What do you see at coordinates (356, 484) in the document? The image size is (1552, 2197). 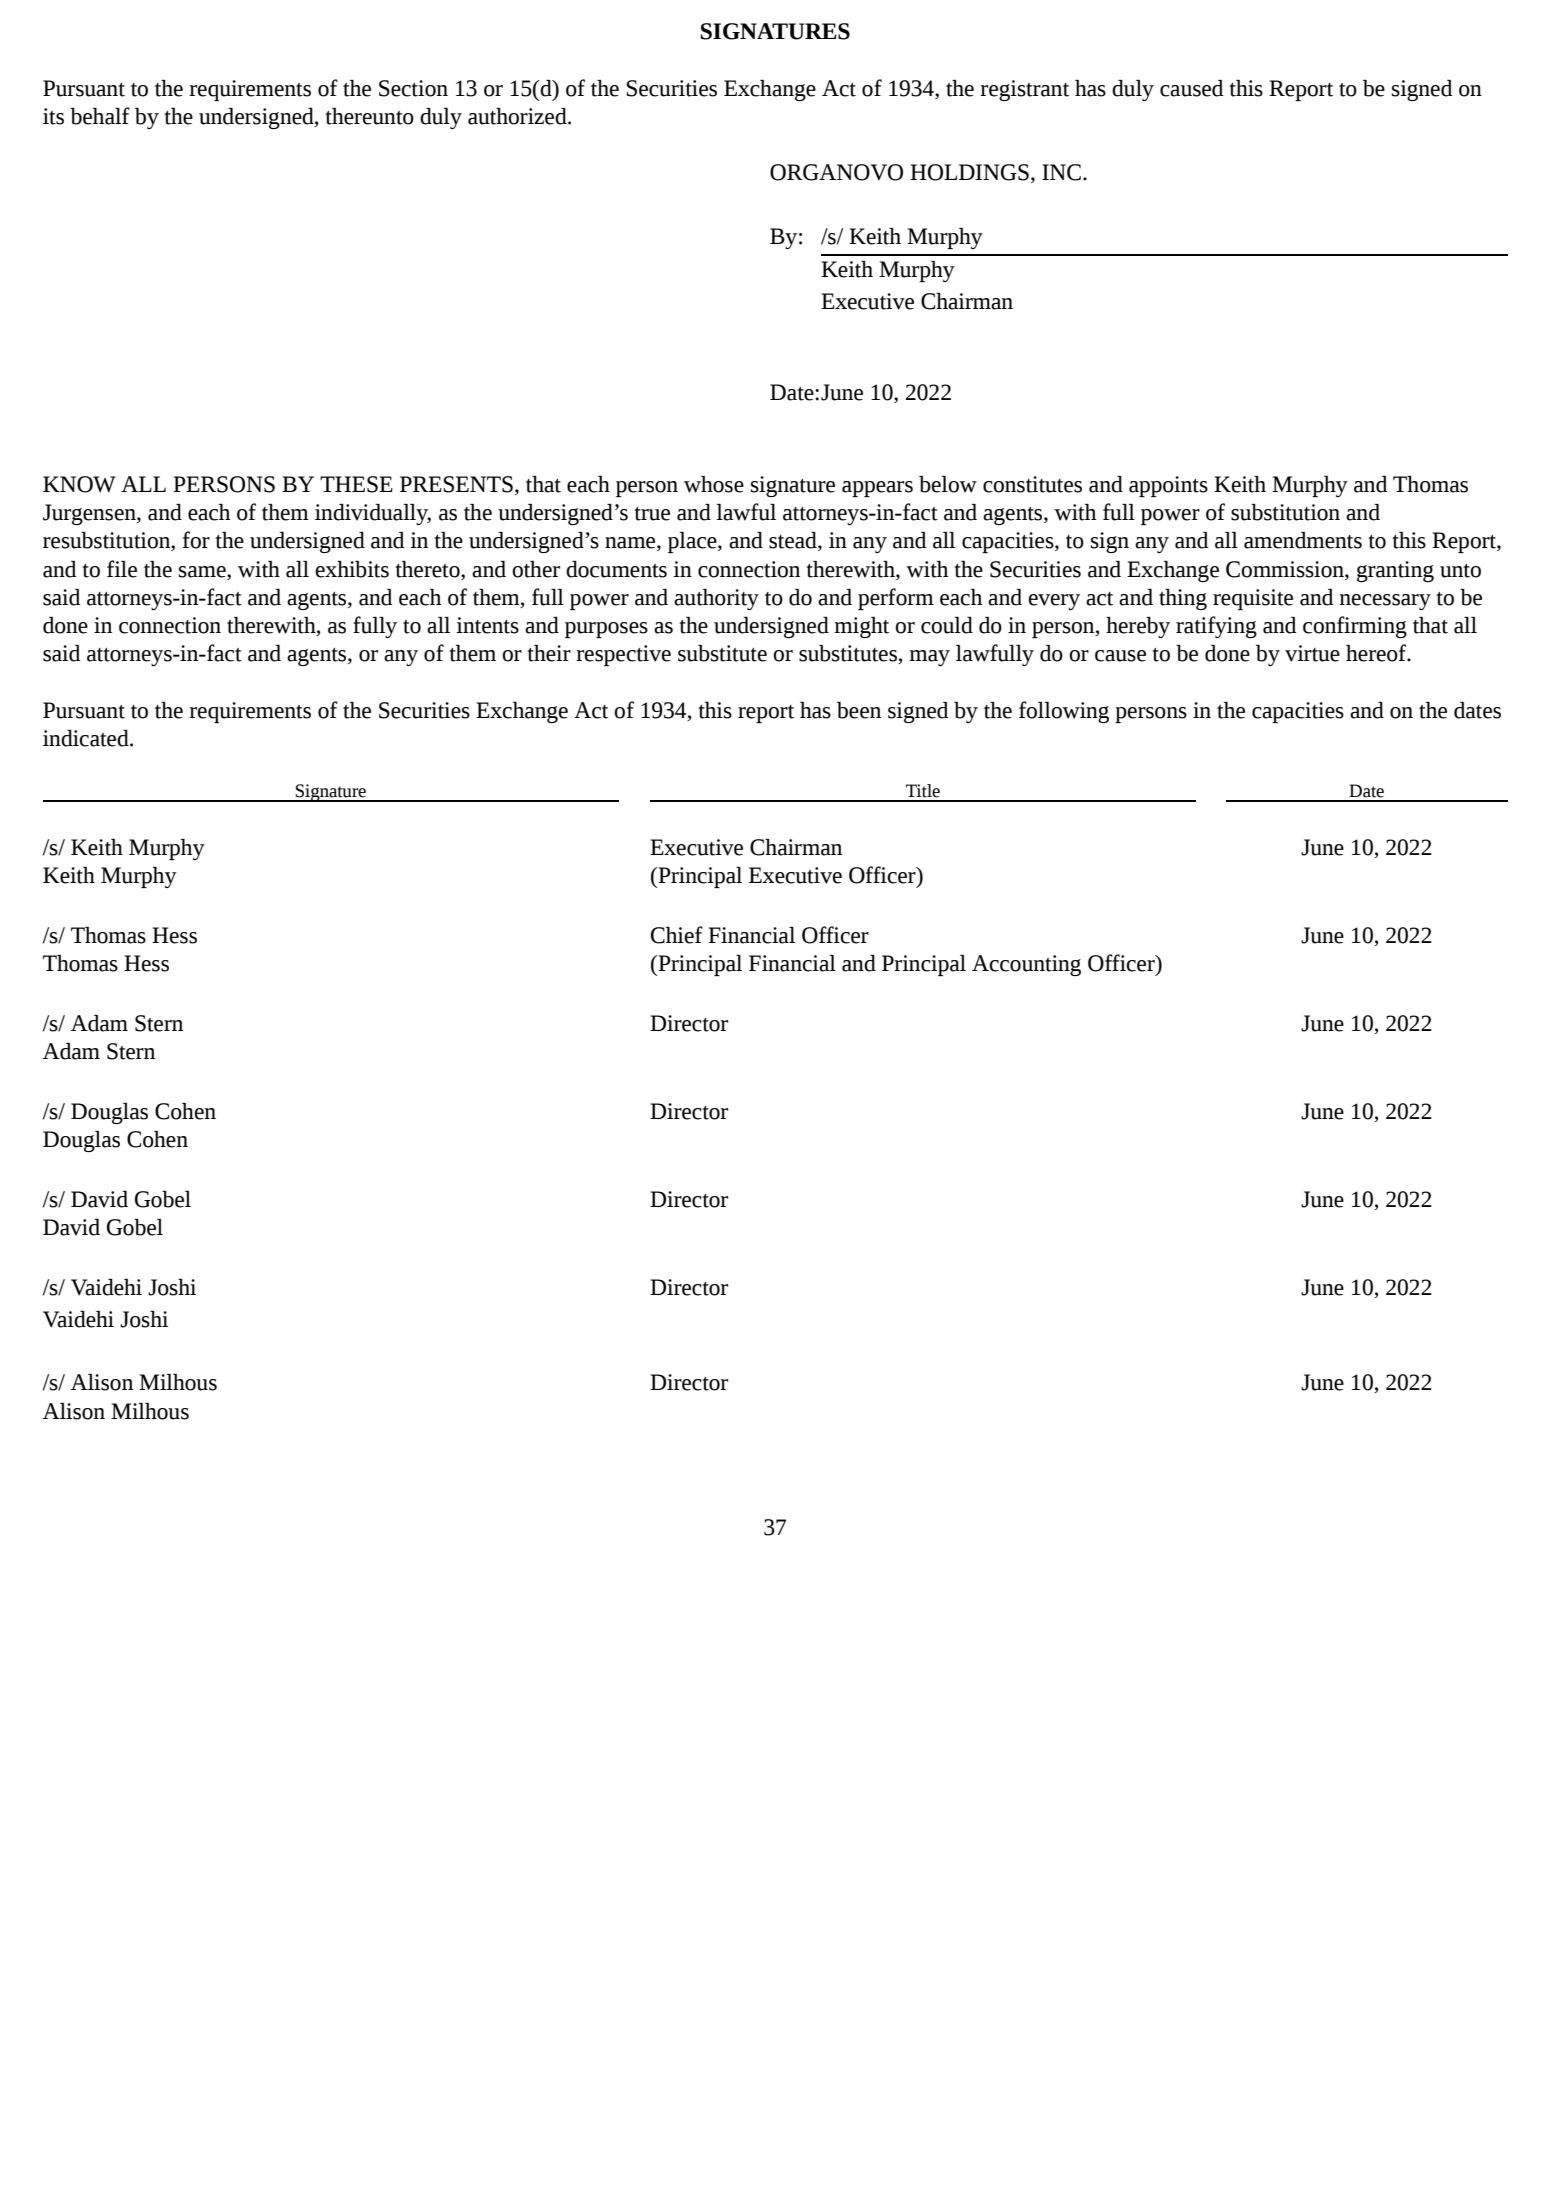 I see `THESE` at bounding box center [356, 484].
